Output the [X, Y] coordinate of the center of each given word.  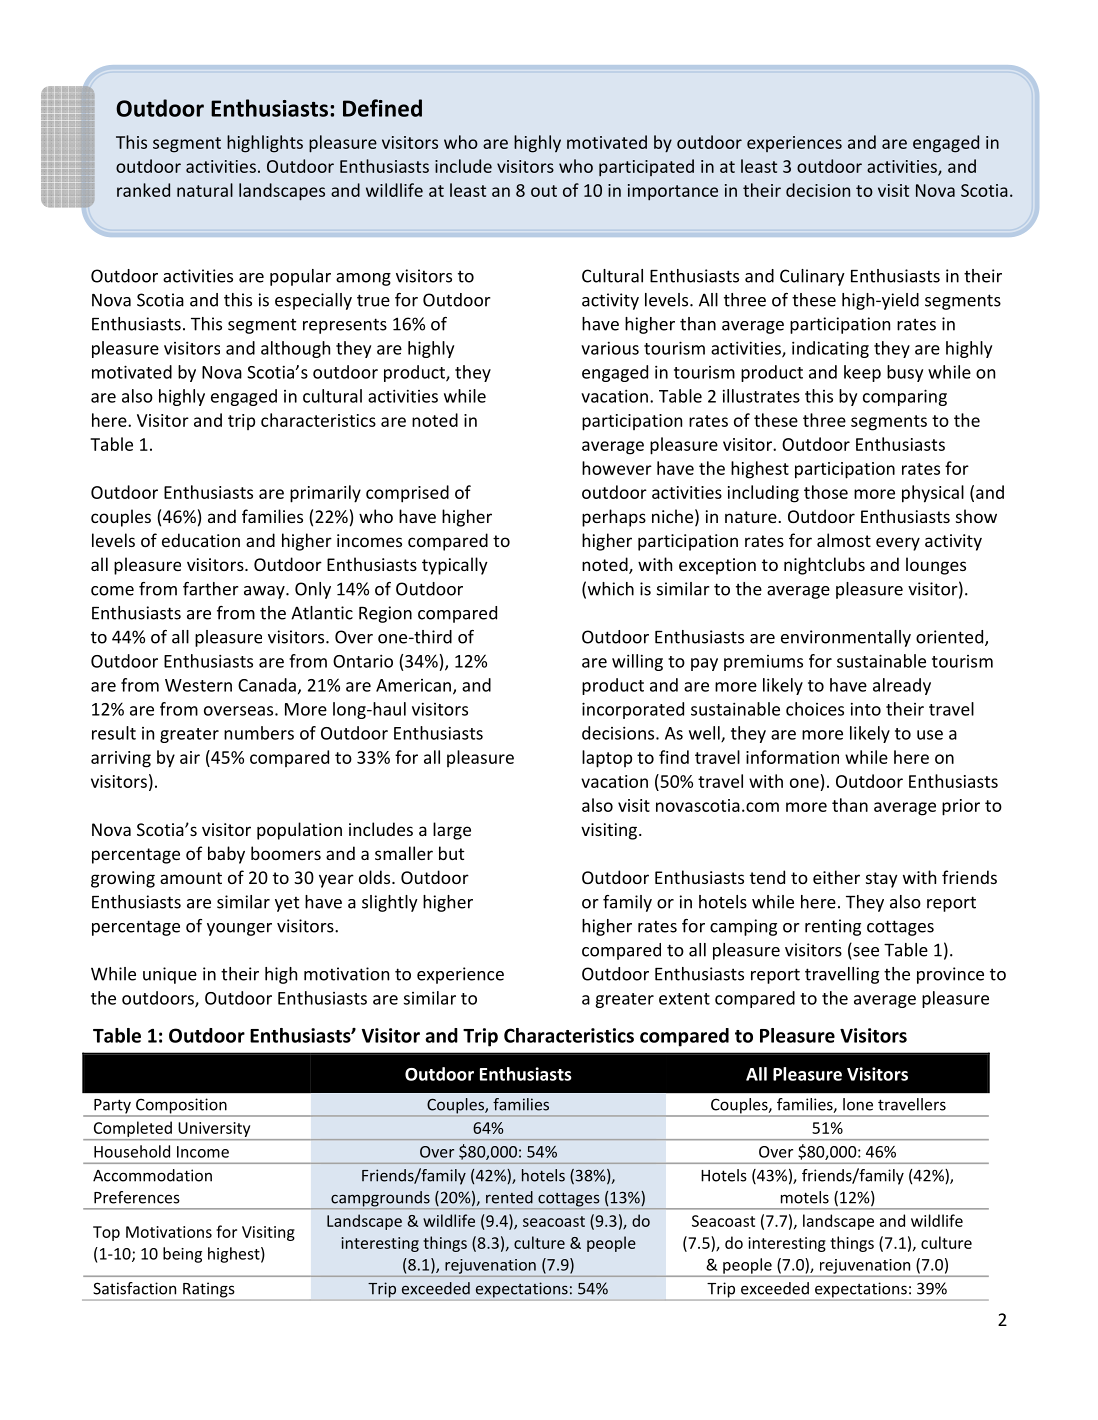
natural [205, 190]
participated [646, 168]
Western [198, 685]
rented [509, 1197]
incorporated [633, 710]
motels [805, 1197]
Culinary [812, 277]
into [866, 709]
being [182, 1255]
